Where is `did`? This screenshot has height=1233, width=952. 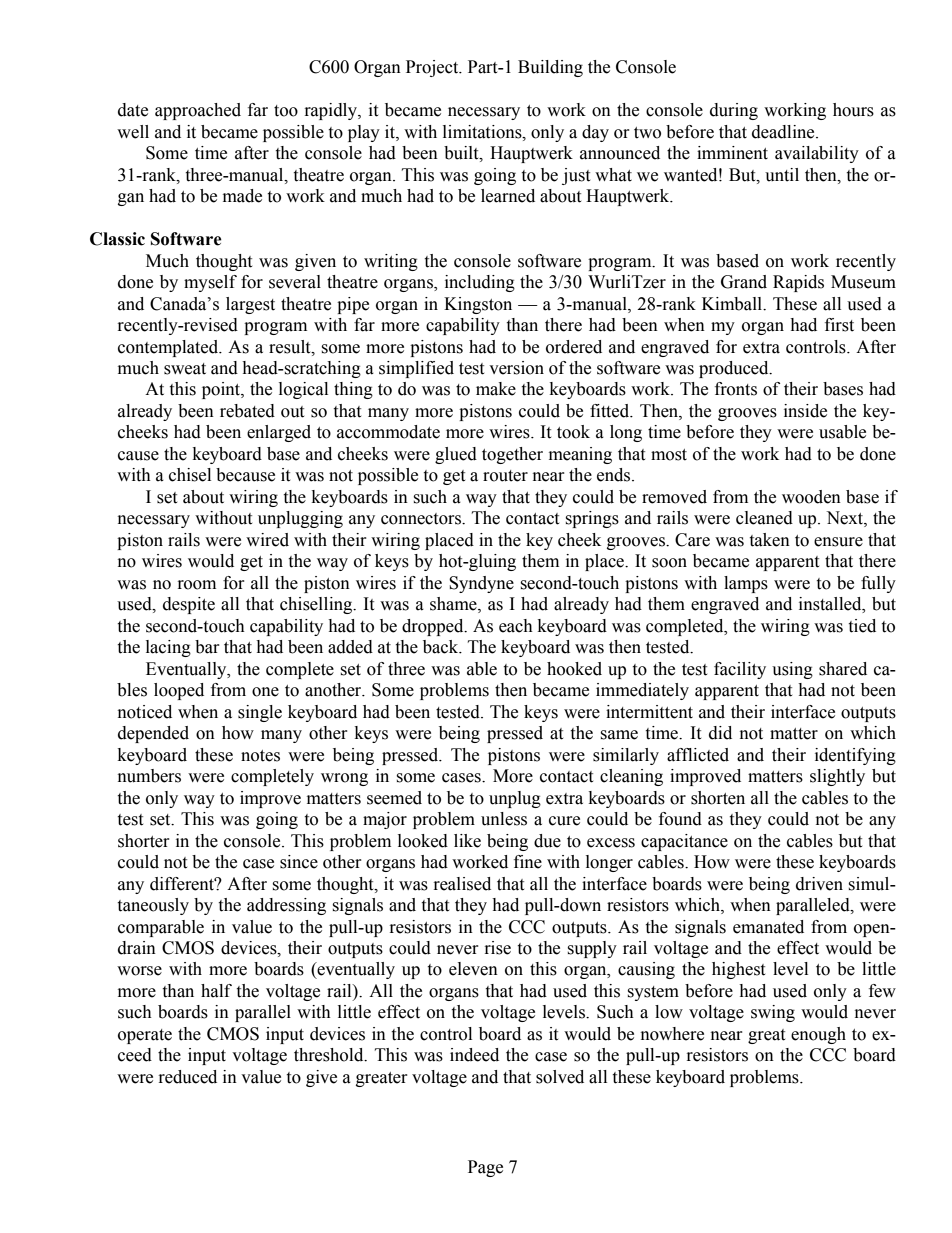
did is located at coordinates (720, 733).
